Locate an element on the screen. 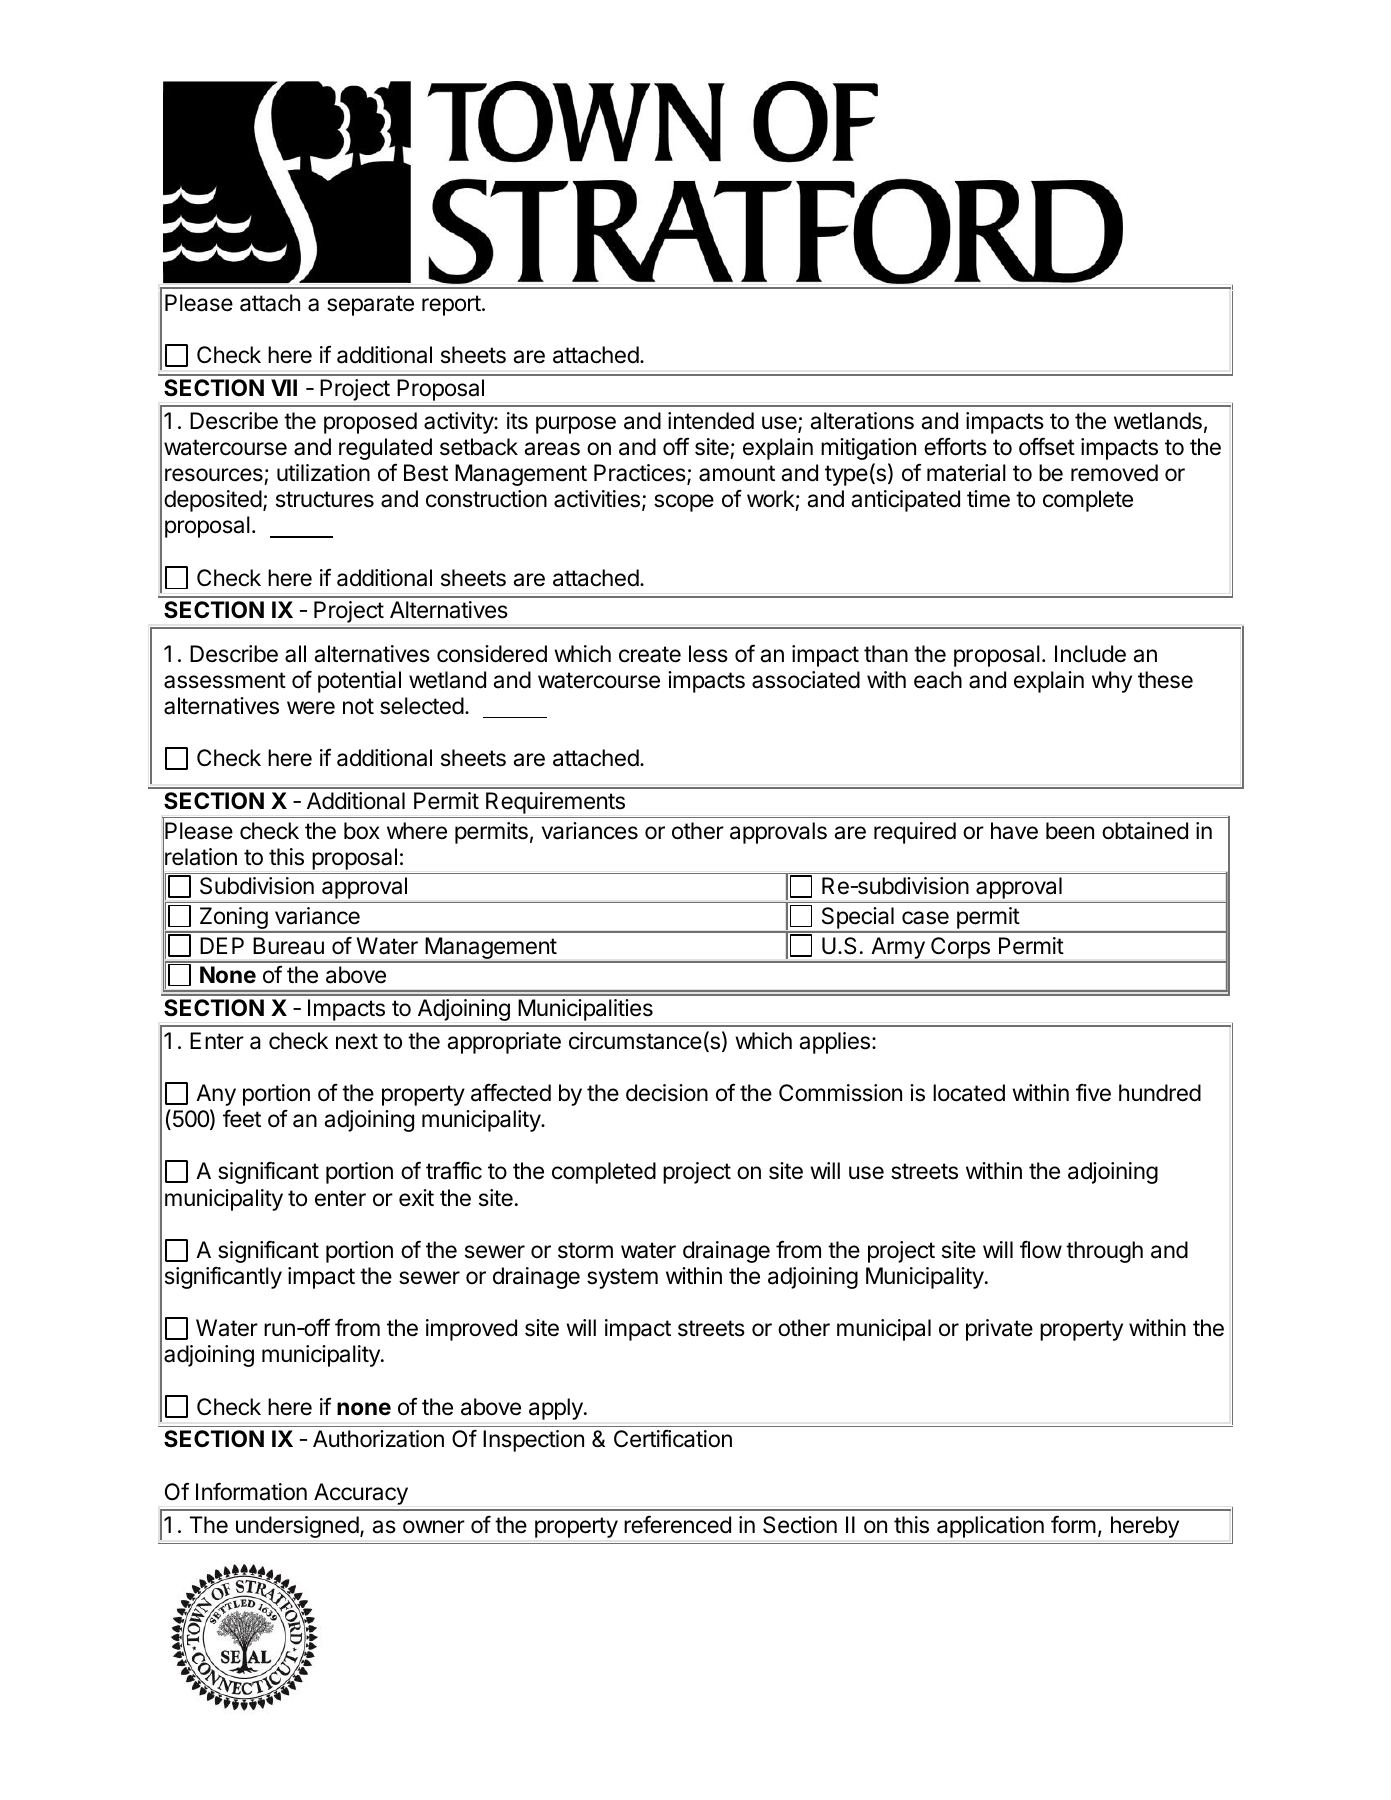 The height and width of the screenshot is (1800, 1391). offset is located at coordinates (1047, 446).
